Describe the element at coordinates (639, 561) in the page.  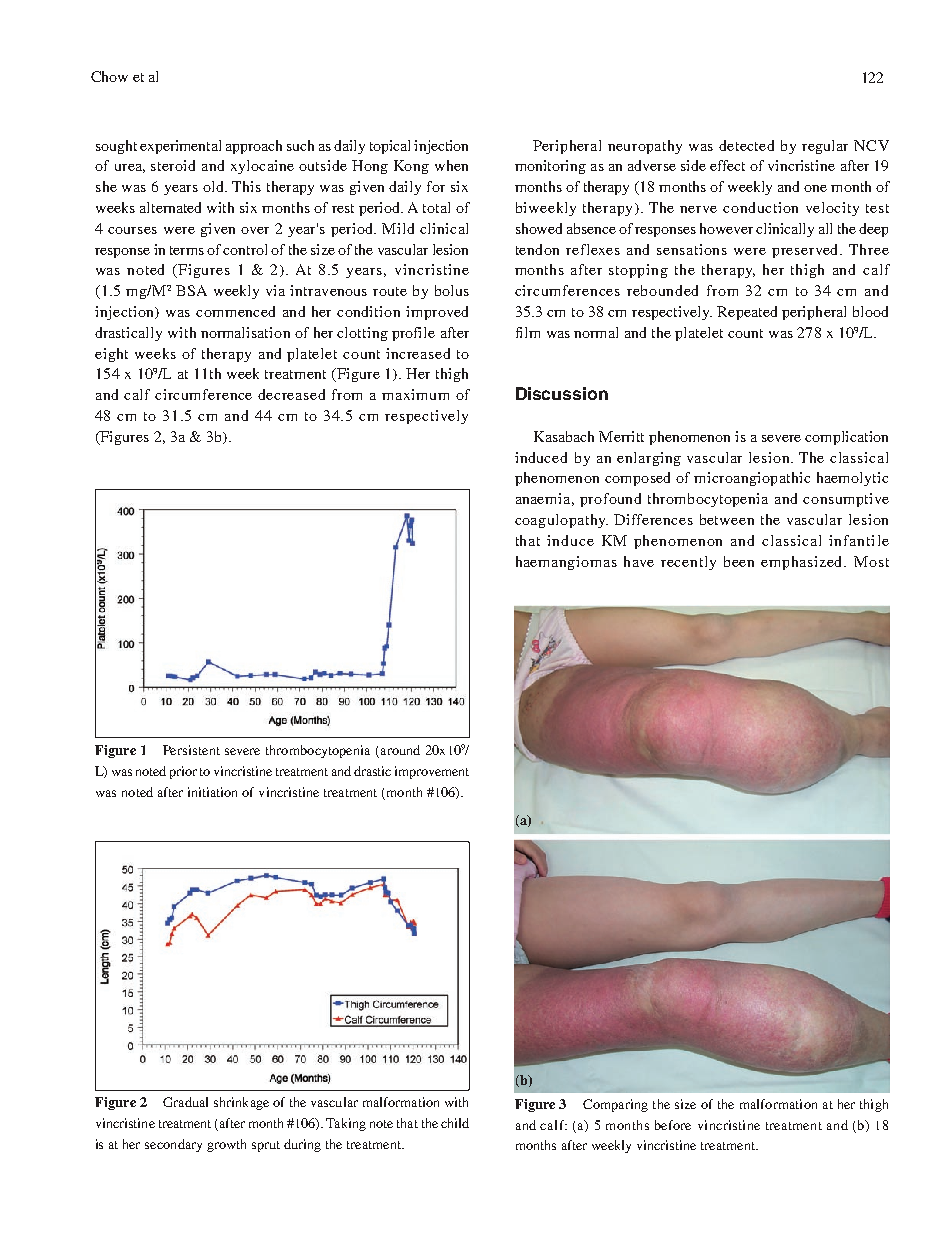
I see `have` at that location.
